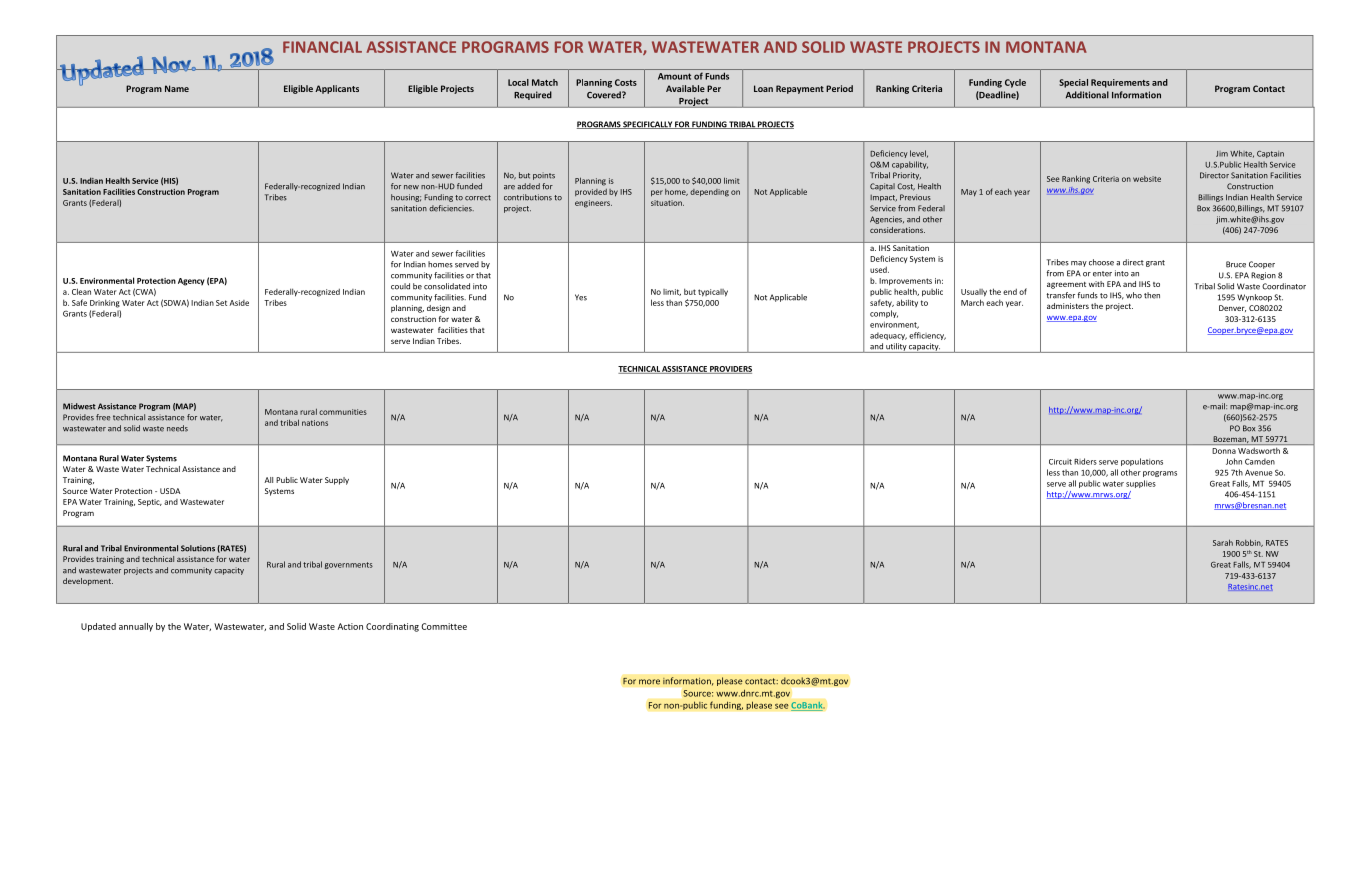 This screenshot has height=887, width=1372. Describe the element at coordinates (79, 406) in the screenshot. I see `Midwest` at that location.
